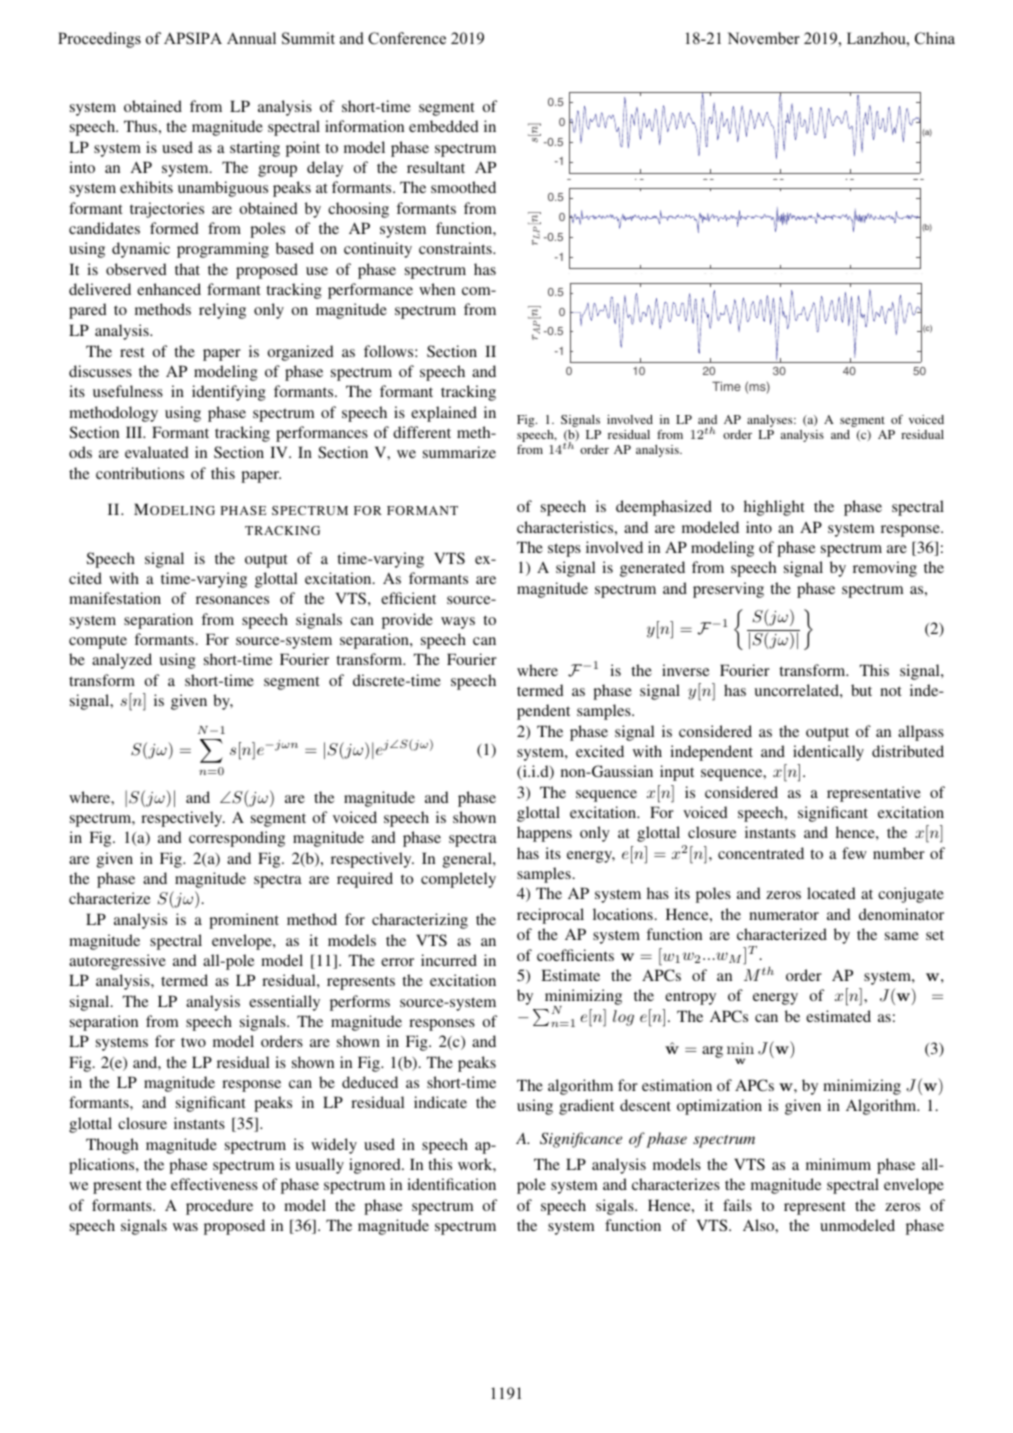 The width and height of the document is (1013, 1433). Describe the element at coordinates (251, 38) in the document. I see `Annual` at that location.
